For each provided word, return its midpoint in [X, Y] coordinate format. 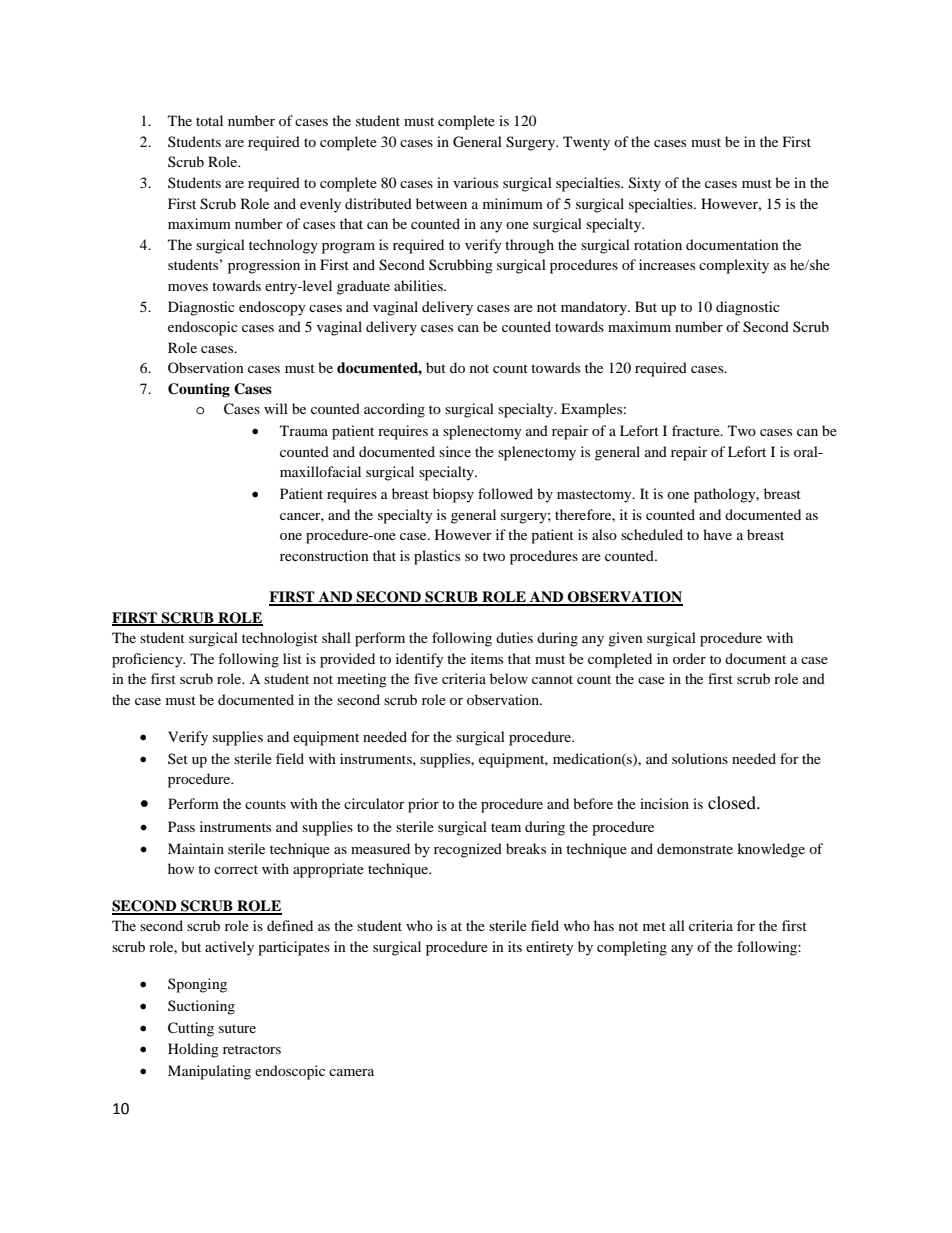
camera [351, 1072]
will [276, 408]
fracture [697, 430]
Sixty [645, 184]
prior [423, 805]
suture [237, 1028]
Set [178, 758]
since [455, 451]
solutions [700, 758]
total [209, 120]
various [475, 182]
